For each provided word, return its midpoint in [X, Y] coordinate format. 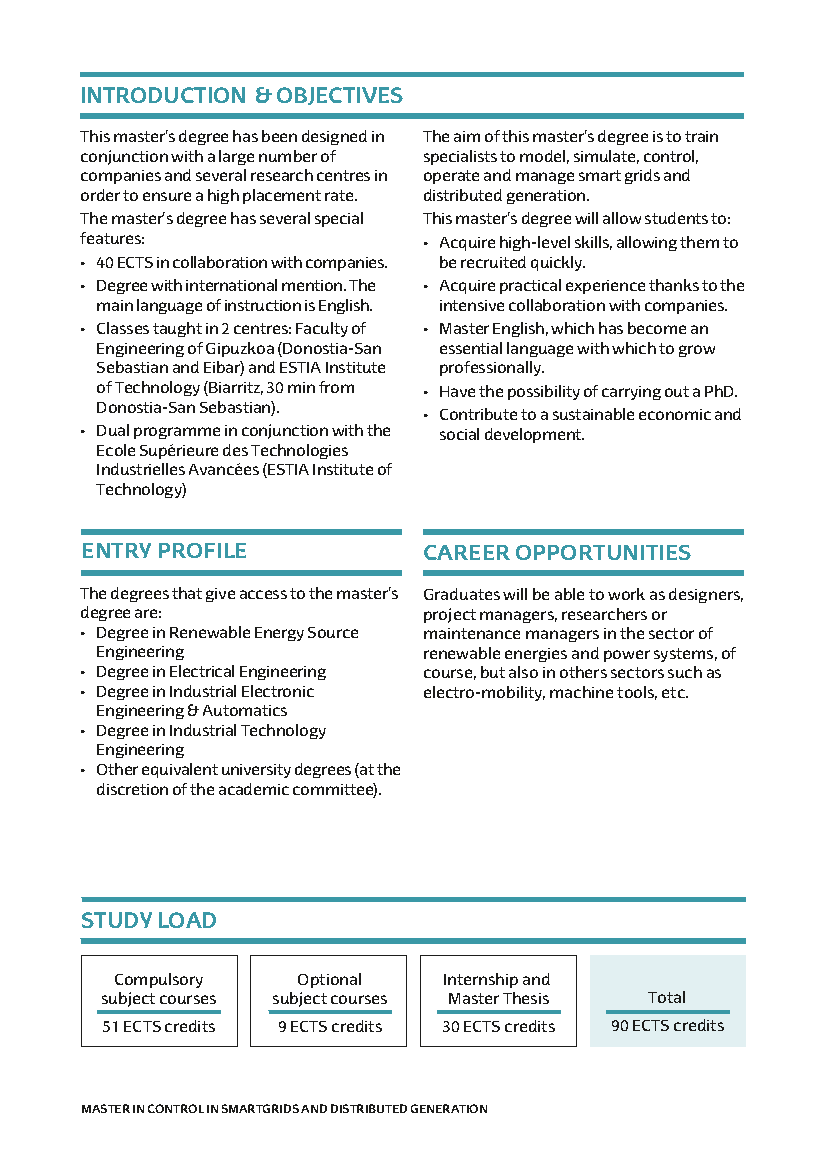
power [627, 656]
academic [254, 789]
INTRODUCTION [163, 95]
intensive [472, 305]
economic [675, 414]
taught [177, 329]
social [459, 434]
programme [177, 433]
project [450, 615]
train [701, 136]
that [187, 593]
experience [605, 287]
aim [467, 136]
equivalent [180, 770]
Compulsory [159, 980]
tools [637, 693]
